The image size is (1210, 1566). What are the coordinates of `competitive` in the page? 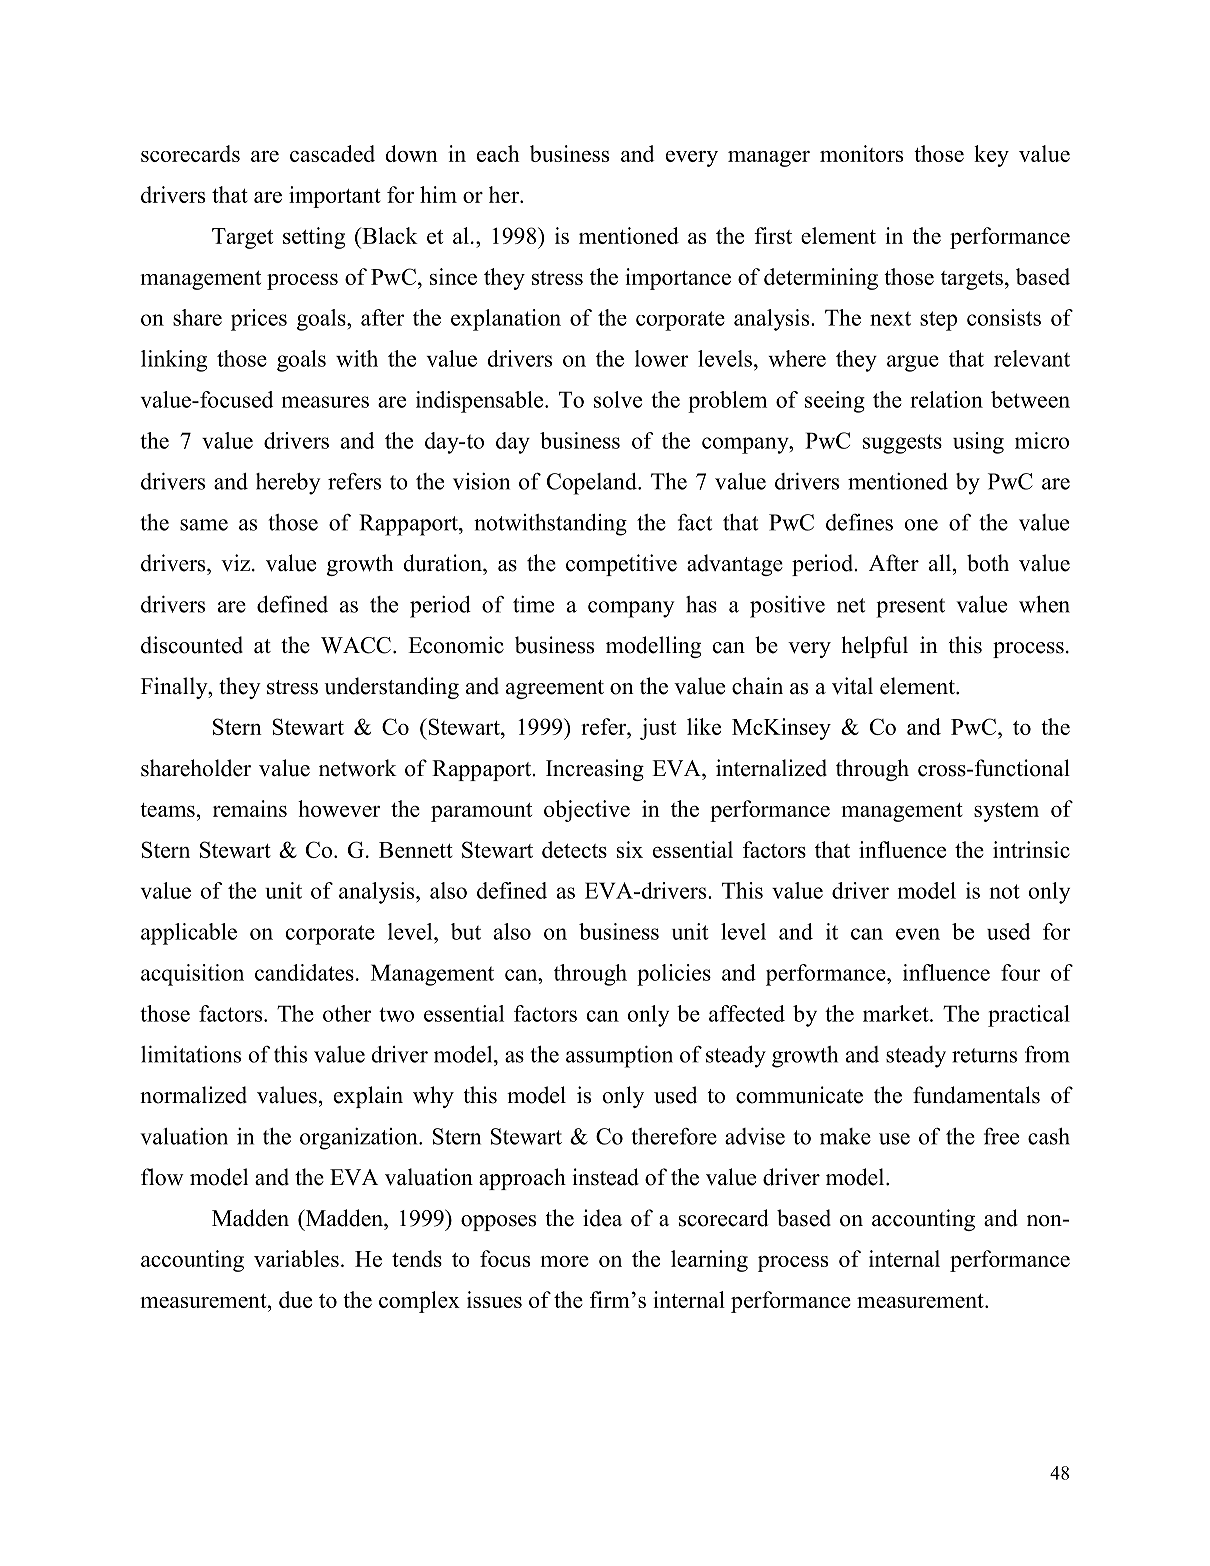 It's located at (621, 565).
